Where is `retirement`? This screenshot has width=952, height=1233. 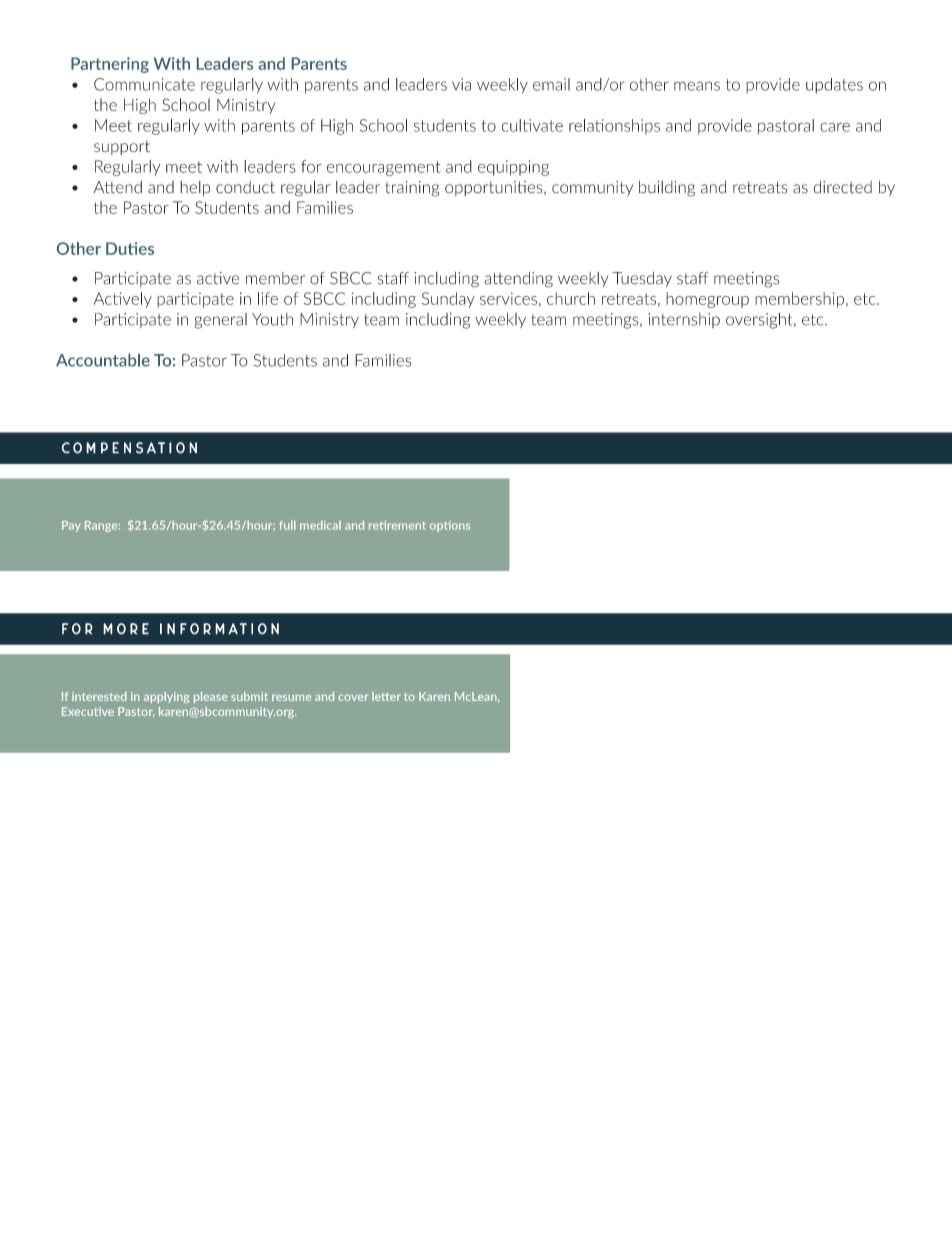 retirement is located at coordinates (397, 525).
